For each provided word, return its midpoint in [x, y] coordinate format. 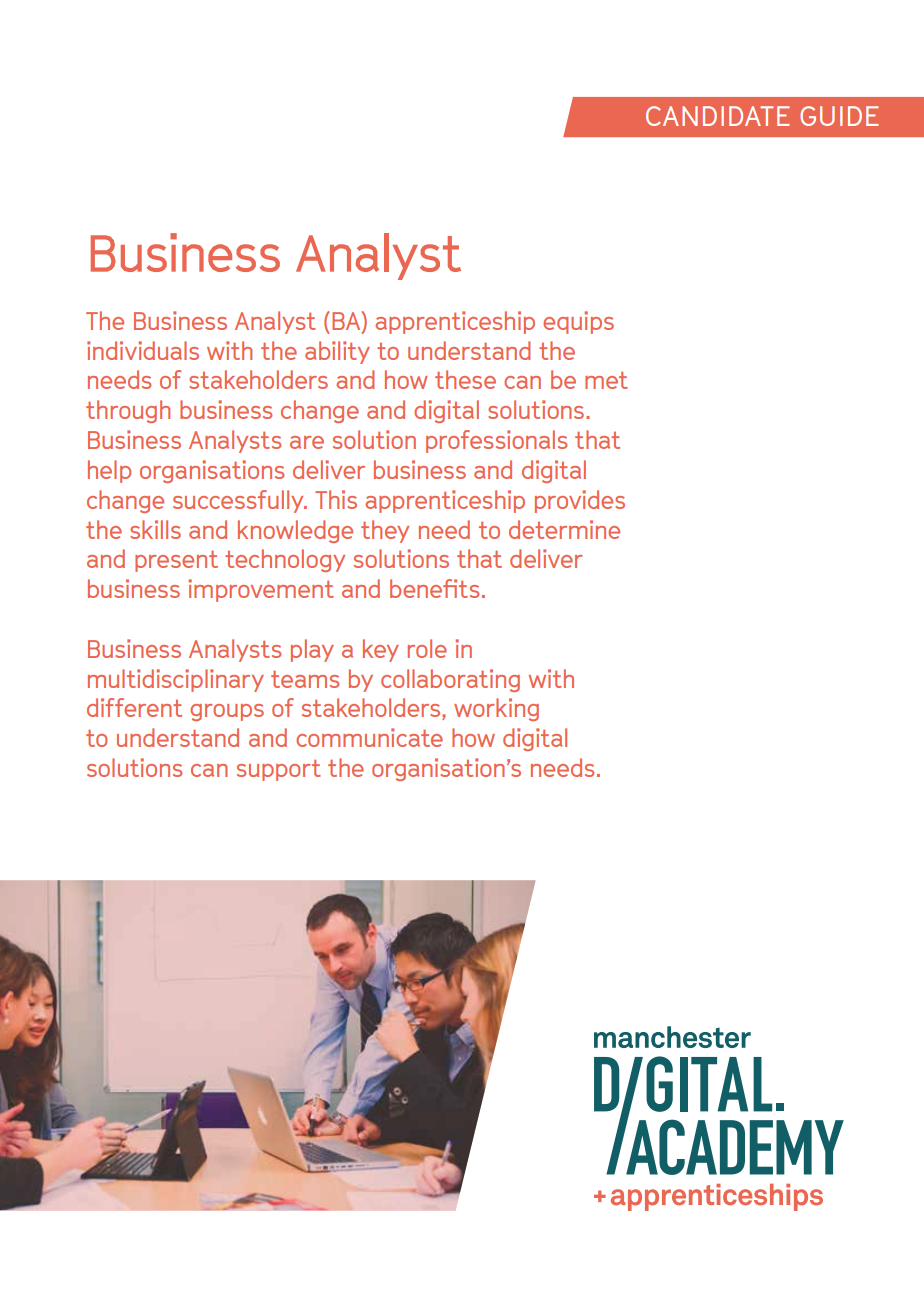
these [465, 379]
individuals [143, 350]
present [176, 561]
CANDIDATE [718, 116]
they [385, 531]
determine [564, 529]
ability [337, 352]
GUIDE [839, 116]
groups [227, 712]
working [496, 709]
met [606, 380]
